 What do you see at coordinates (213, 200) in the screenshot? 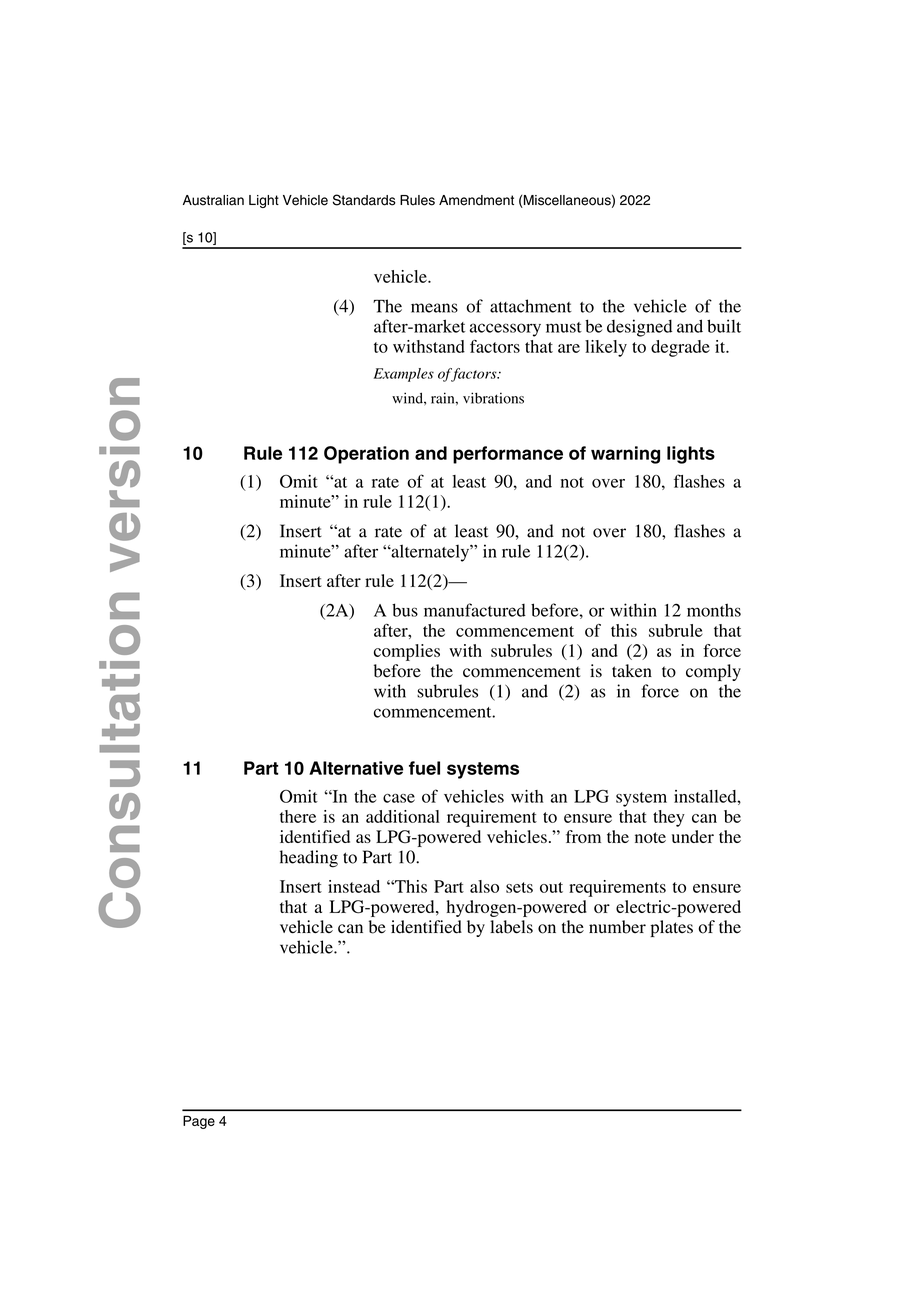
I see `Australian` at bounding box center [213, 200].
